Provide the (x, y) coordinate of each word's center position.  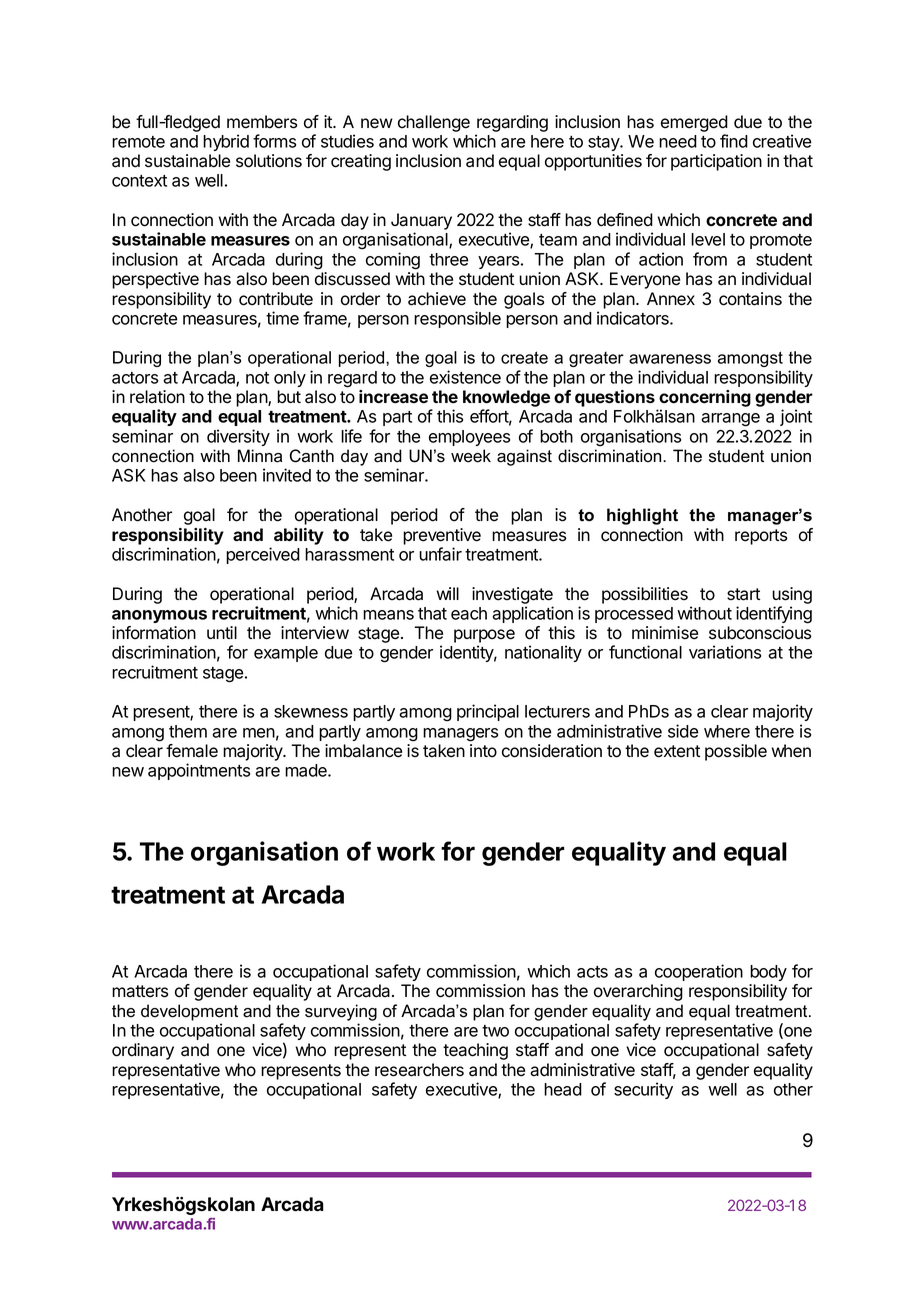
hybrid (226, 142)
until (222, 632)
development (189, 1012)
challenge (434, 123)
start (743, 594)
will (447, 593)
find (734, 141)
